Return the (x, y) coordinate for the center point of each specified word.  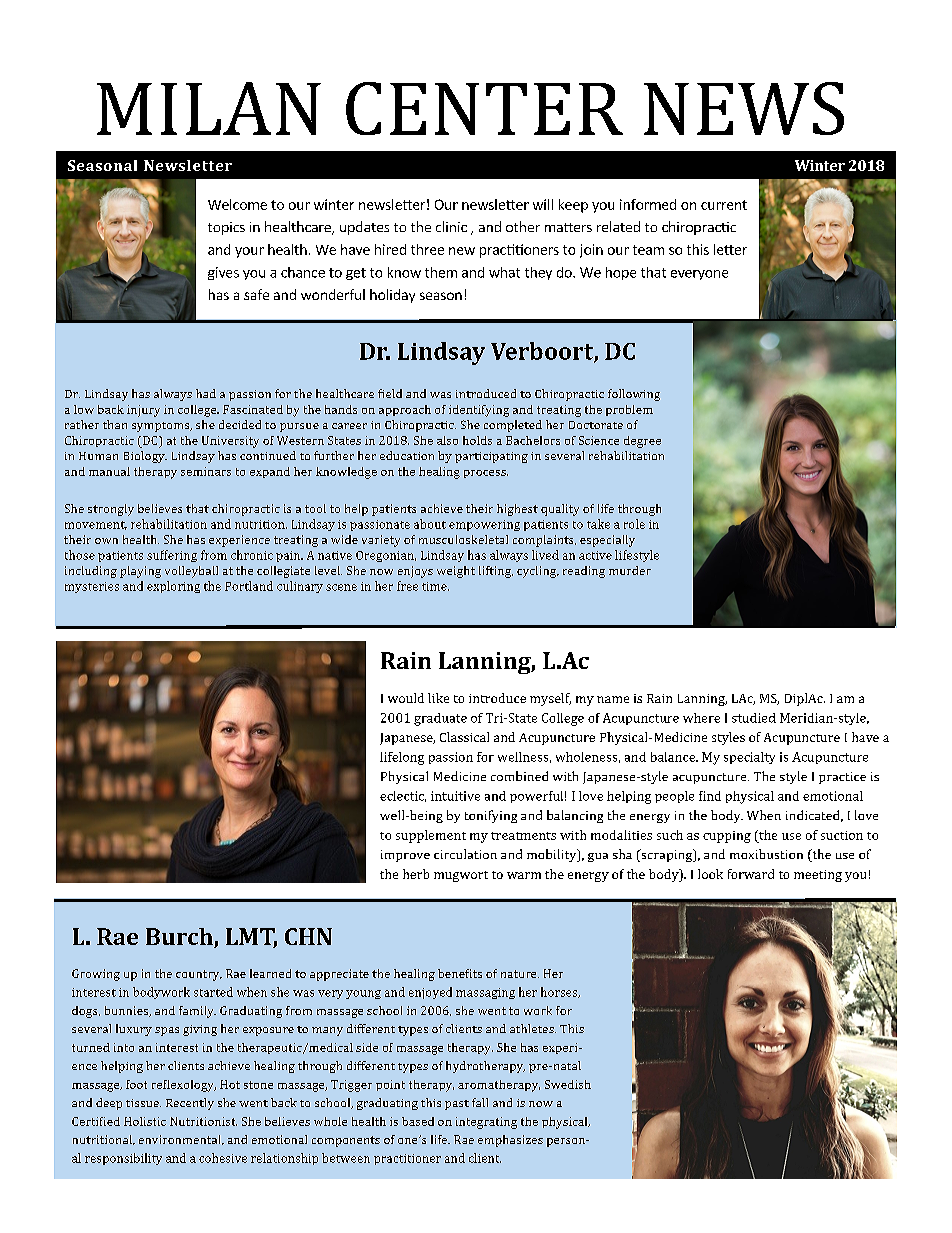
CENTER (484, 108)
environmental (181, 1140)
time (435, 586)
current (724, 205)
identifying (479, 411)
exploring (173, 587)
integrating (486, 1123)
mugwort (461, 876)
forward (751, 874)
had (206, 393)
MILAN (209, 108)
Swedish (568, 1084)
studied (754, 718)
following (634, 395)
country (199, 975)
